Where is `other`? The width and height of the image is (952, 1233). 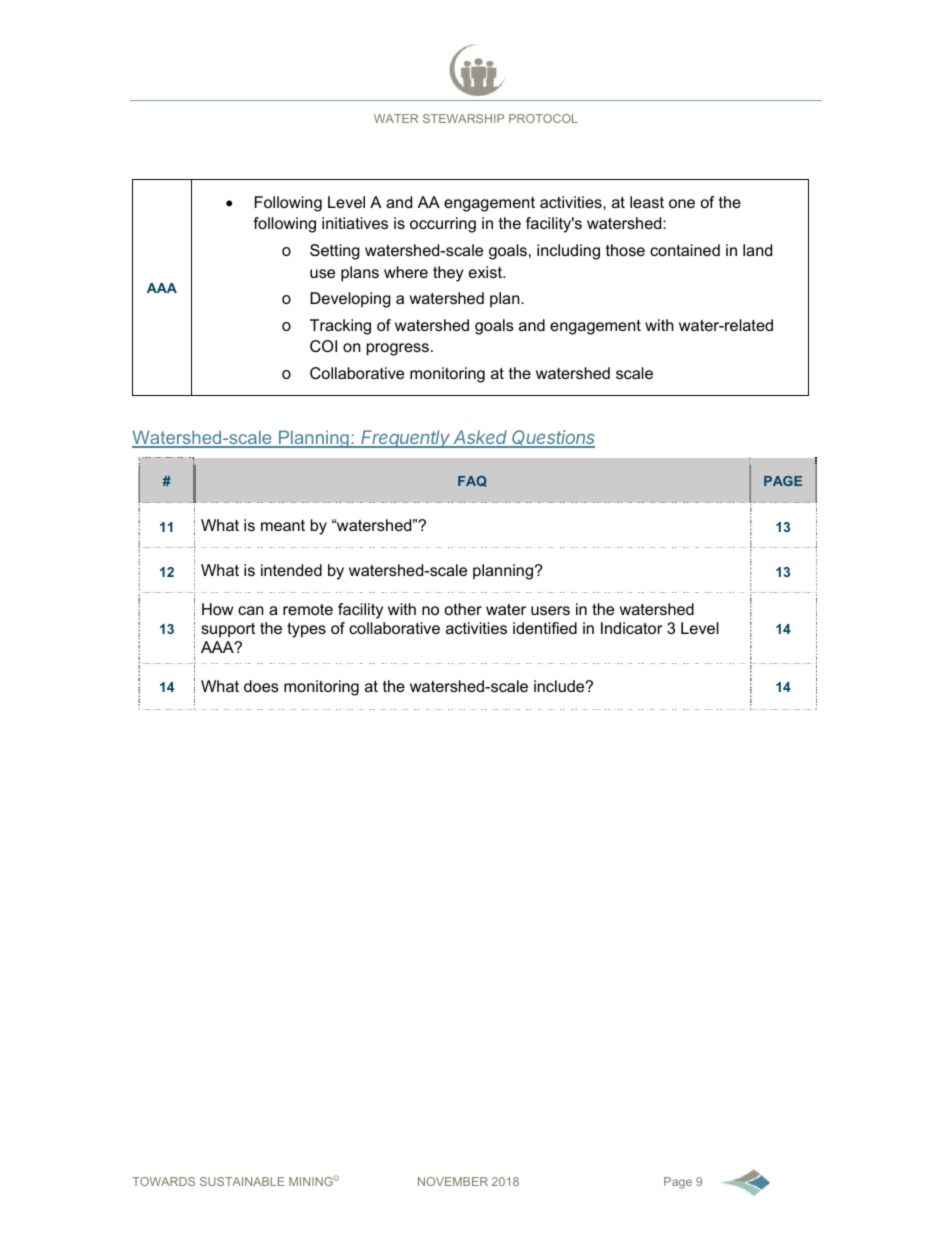 other is located at coordinates (463, 609).
